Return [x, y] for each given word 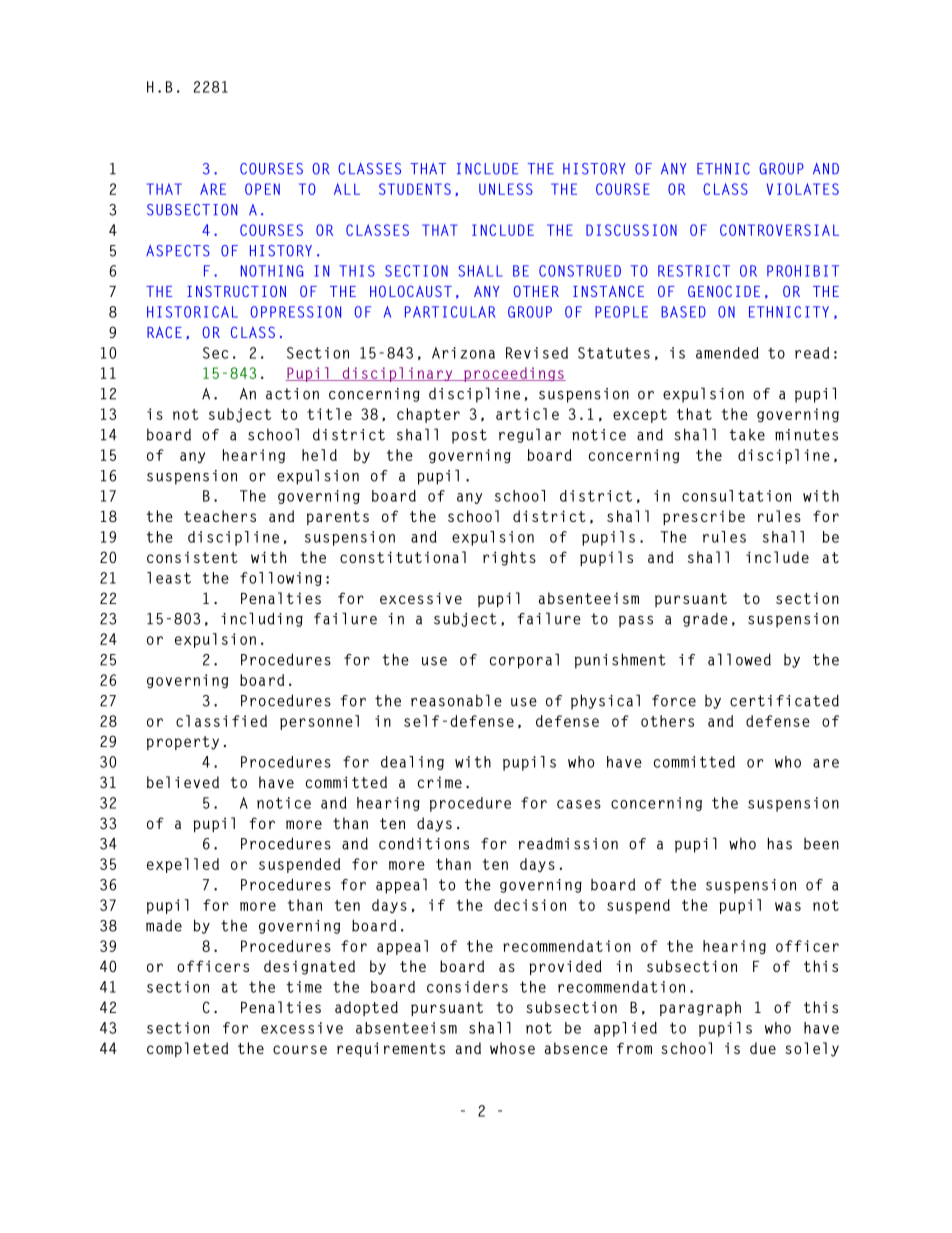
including [262, 619]
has [780, 843]
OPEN [262, 189]
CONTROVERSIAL [779, 230]
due [763, 1048]
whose [512, 1048]
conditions [424, 843]
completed [187, 1049]
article [527, 414]
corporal [524, 661]
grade [705, 620]
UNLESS [506, 189]
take [747, 435]
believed [183, 782]
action [292, 394]
